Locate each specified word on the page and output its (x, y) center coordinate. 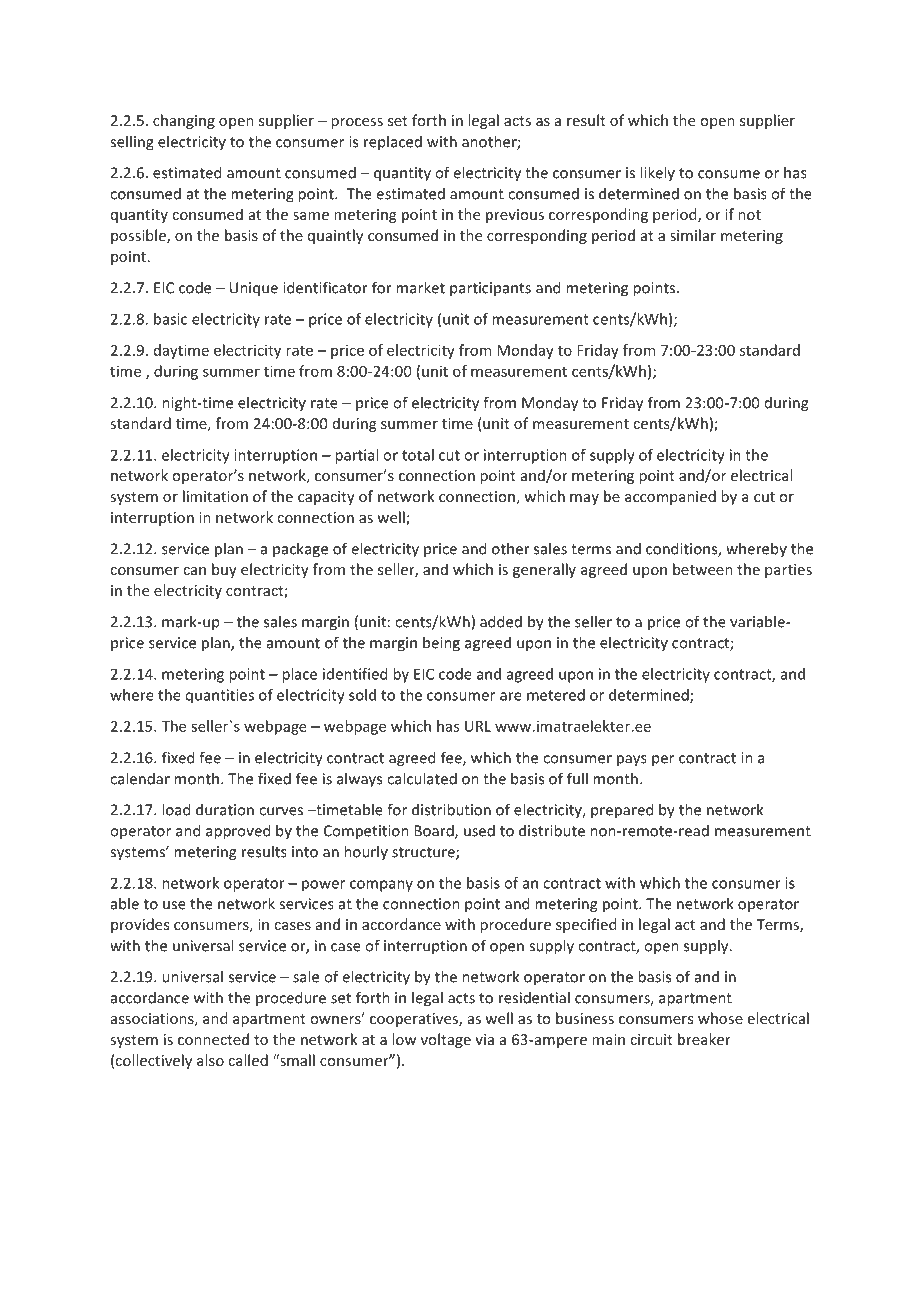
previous (515, 216)
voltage (446, 1040)
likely (657, 173)
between (703, 569)
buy (224, 570)
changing (184, 121)
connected (213, 1039)
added (501, 621)
